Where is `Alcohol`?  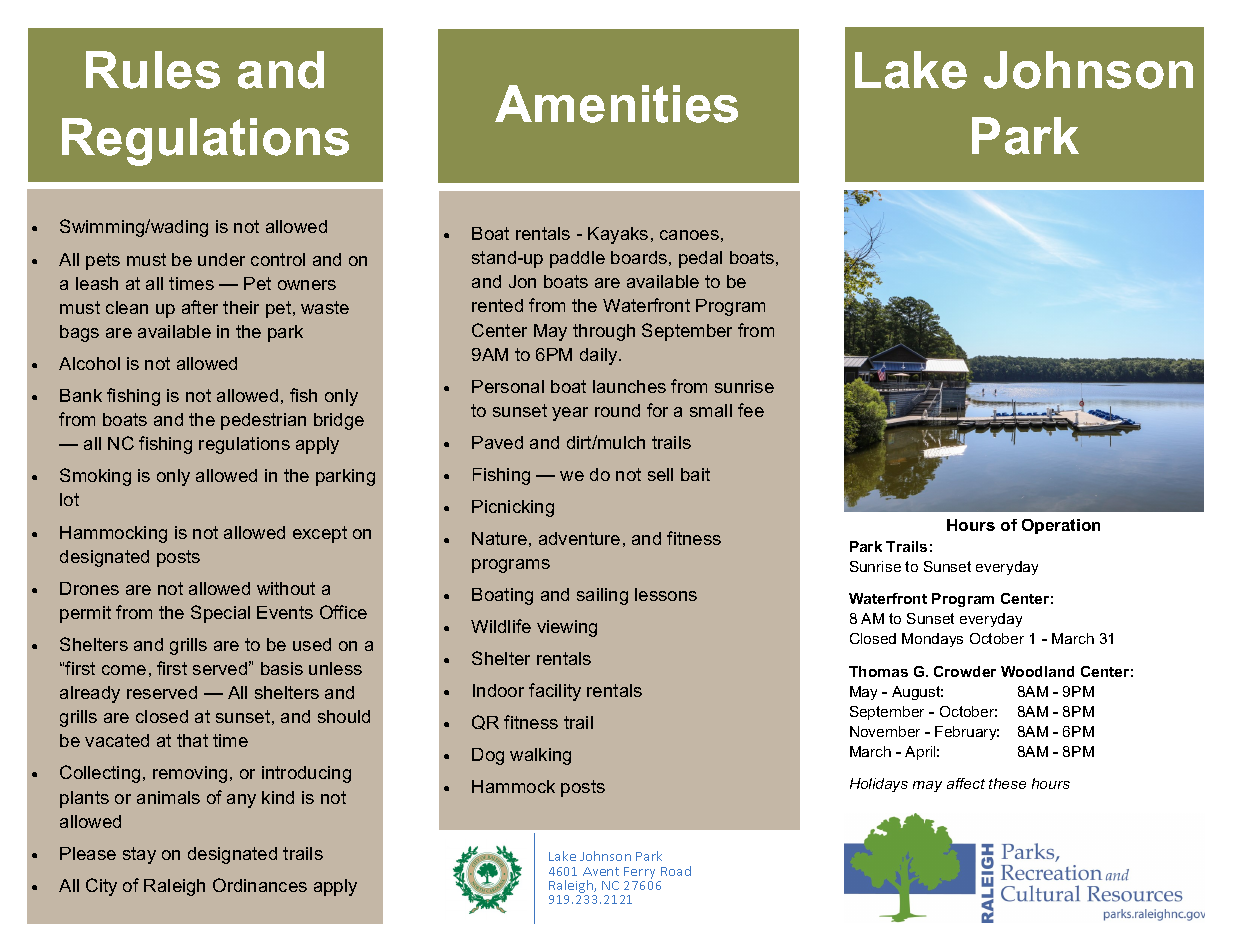 Alcohol is located at coordinates (89, 363).
